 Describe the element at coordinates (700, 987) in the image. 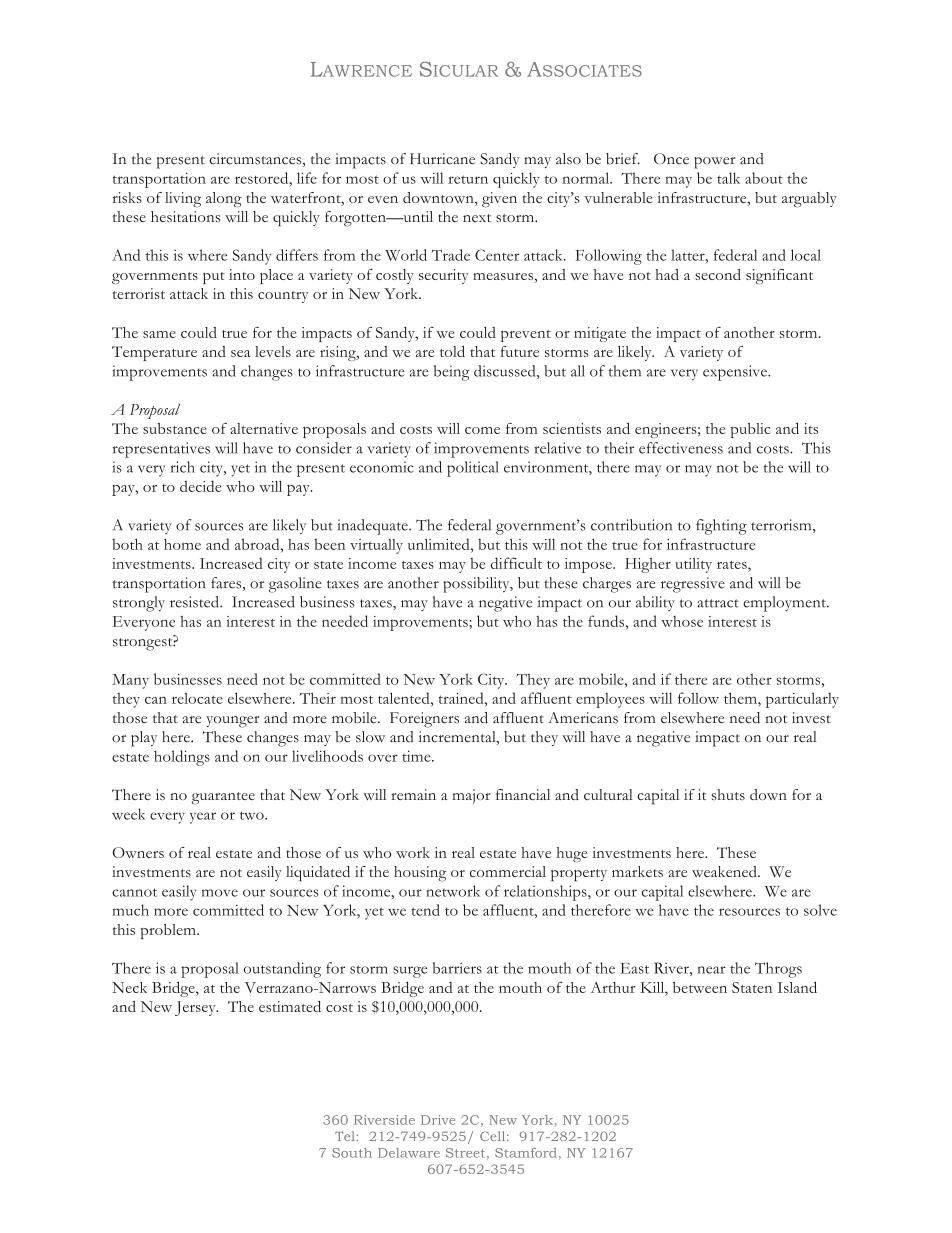

I see `between` at that location.
